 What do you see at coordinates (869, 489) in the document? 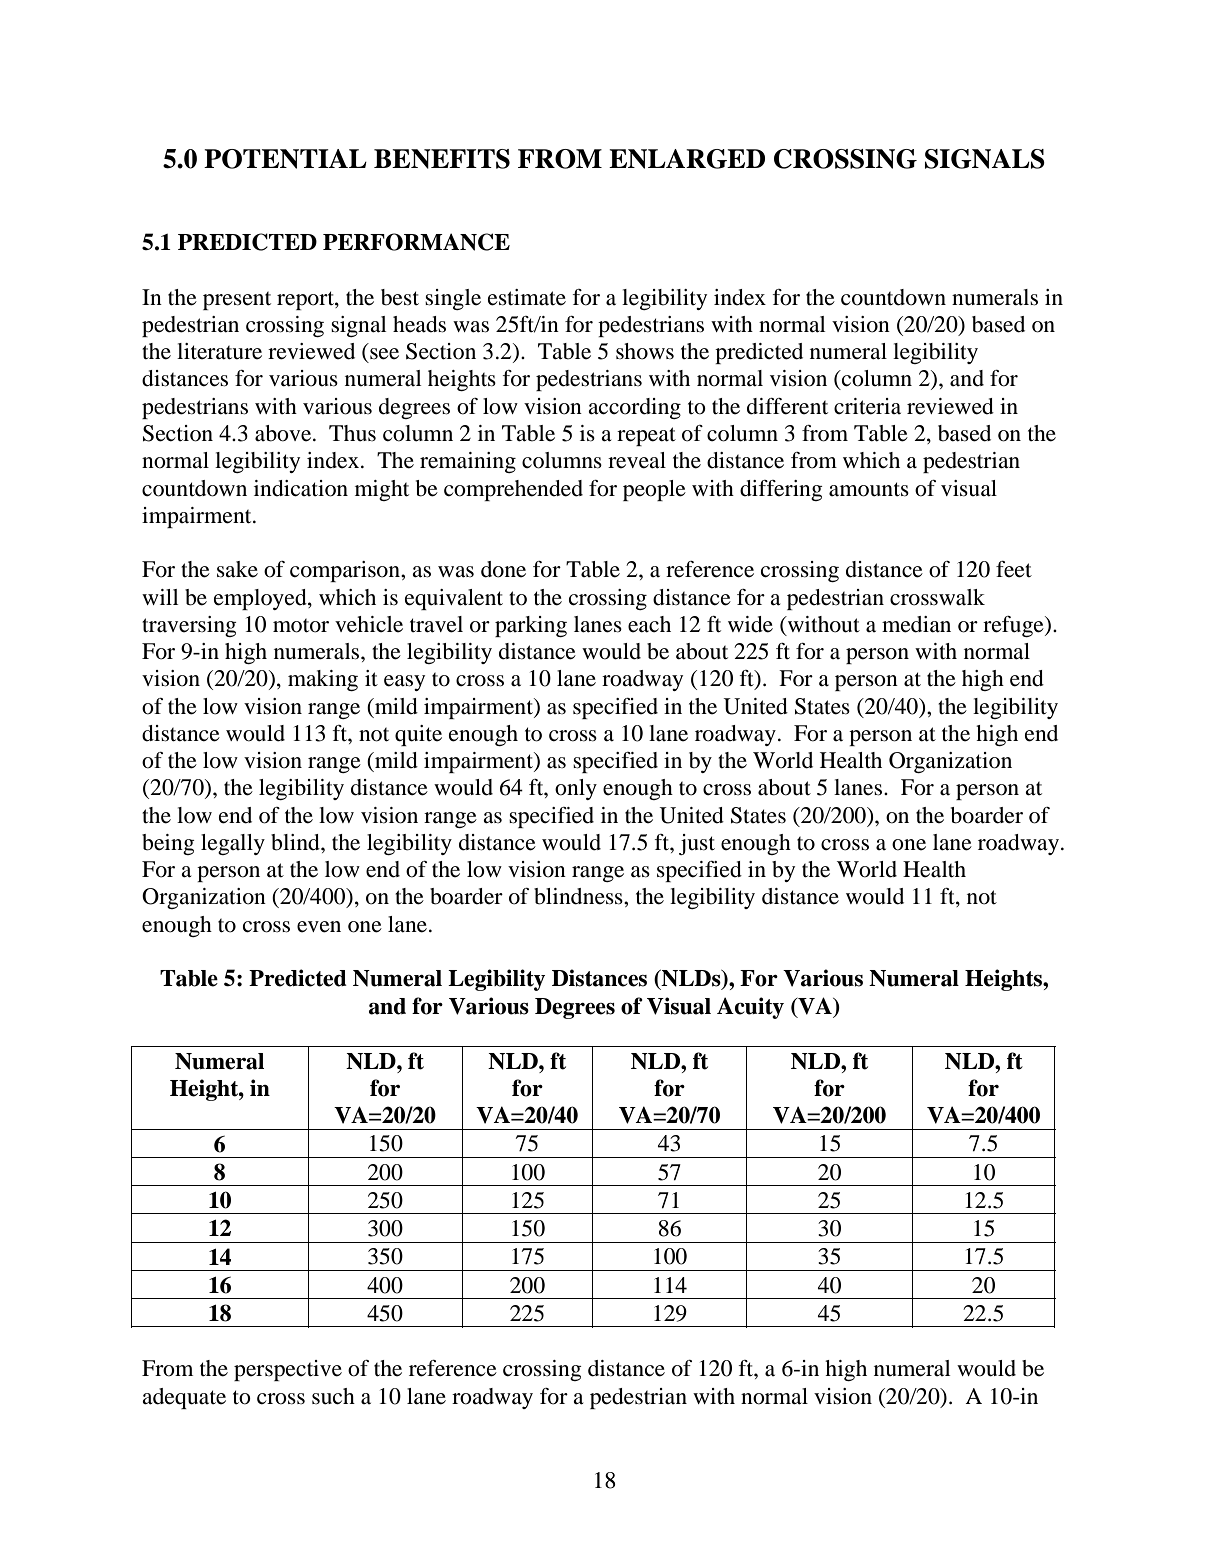
I see `amounts` at bounding box center [869, 489].
